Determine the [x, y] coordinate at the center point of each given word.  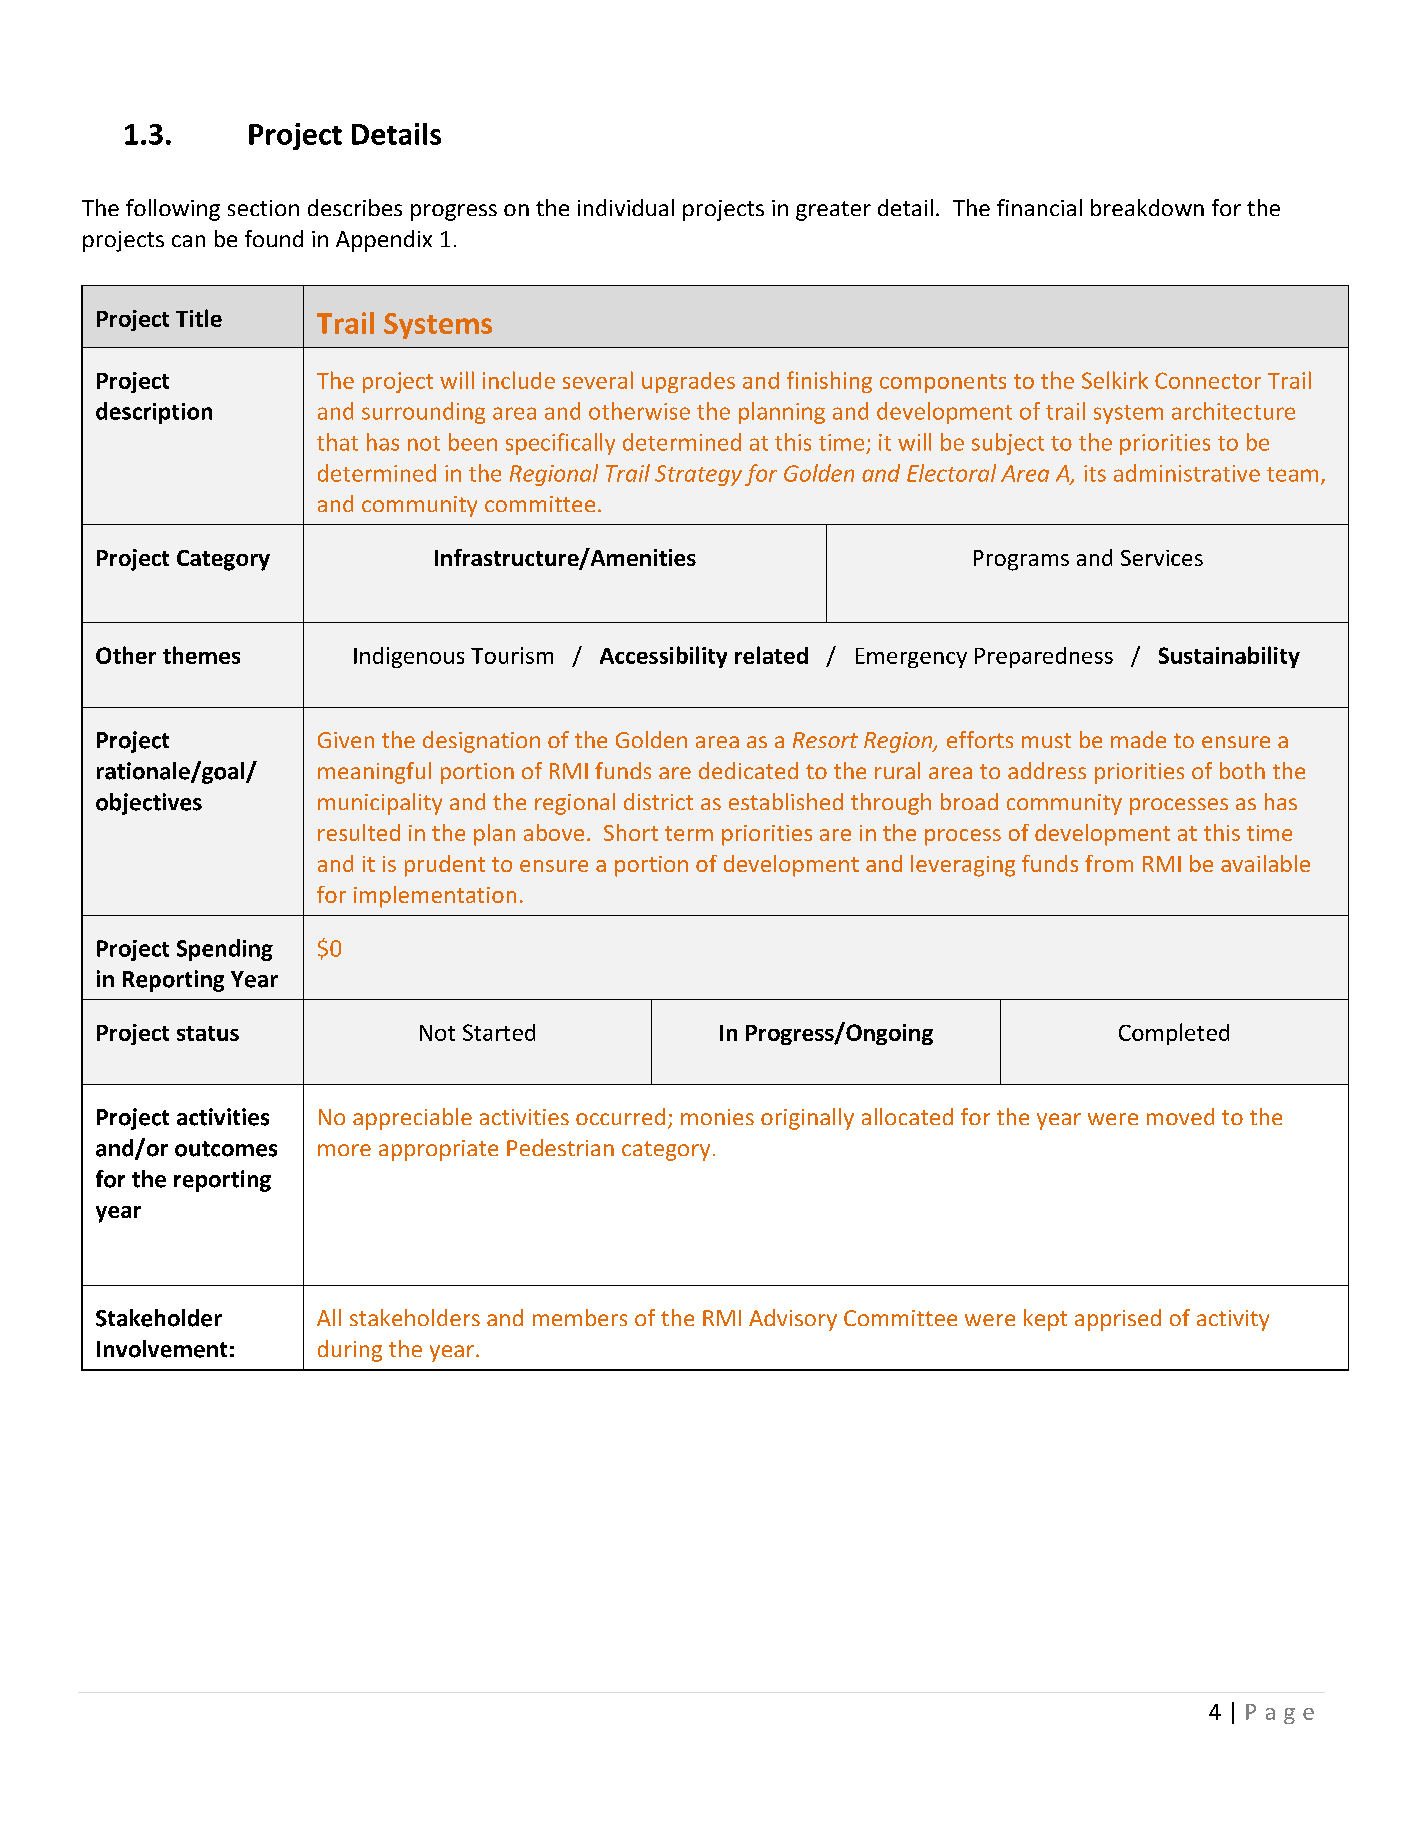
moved [1180, 1116]
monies [717, 1117]
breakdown [1147, 207]
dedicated [748, 770]
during [350, 1351]
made [1138, 739]
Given [346, 740]
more [344, 1150]
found [274, 238]
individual [626, 207]
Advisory [793, 1320]
